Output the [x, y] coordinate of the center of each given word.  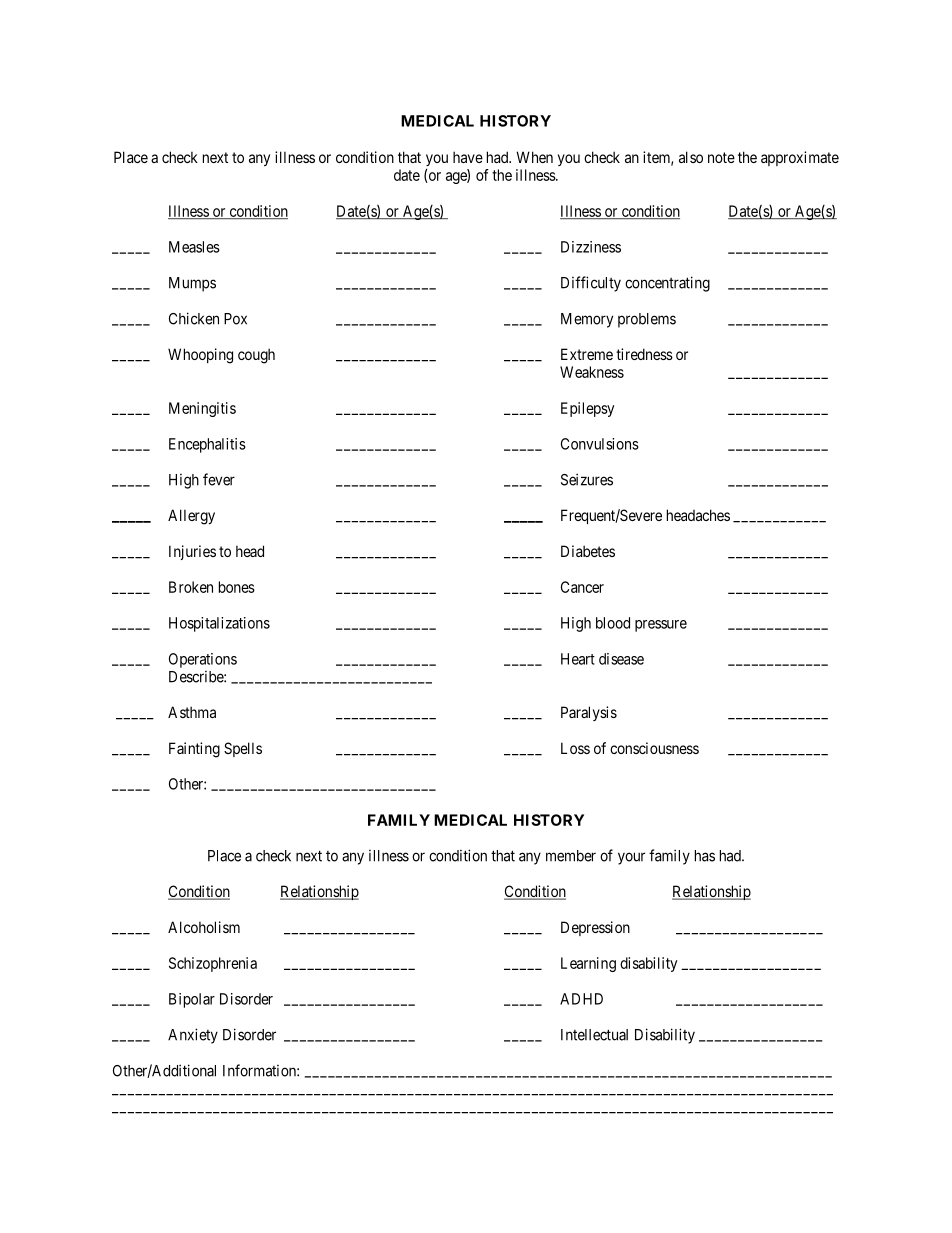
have [468, 157]
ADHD [581, 999]
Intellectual [594, 1035]
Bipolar [192, 1000]
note [721, 157]
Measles [194, 247]
